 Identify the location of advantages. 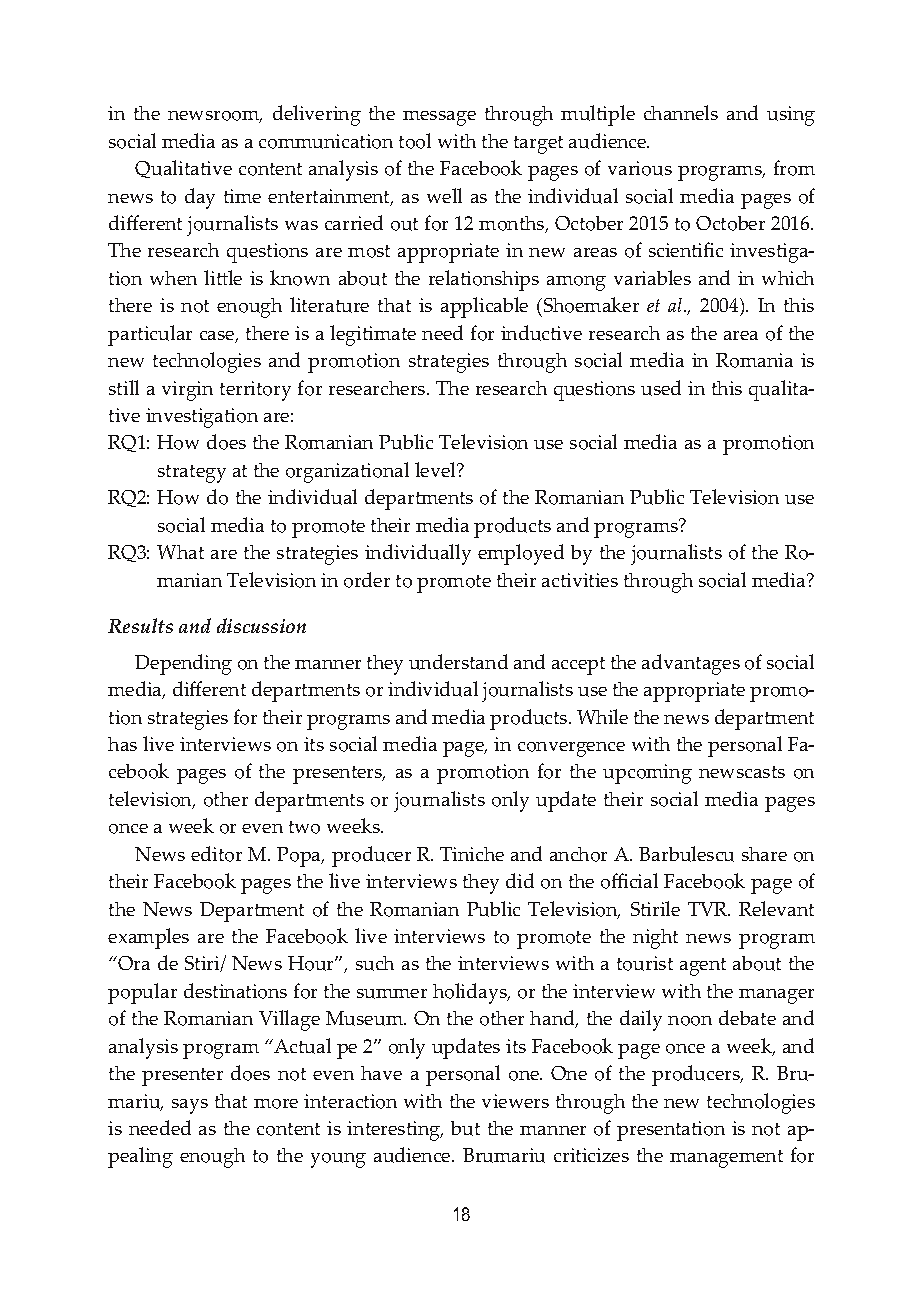
(691, 664).
